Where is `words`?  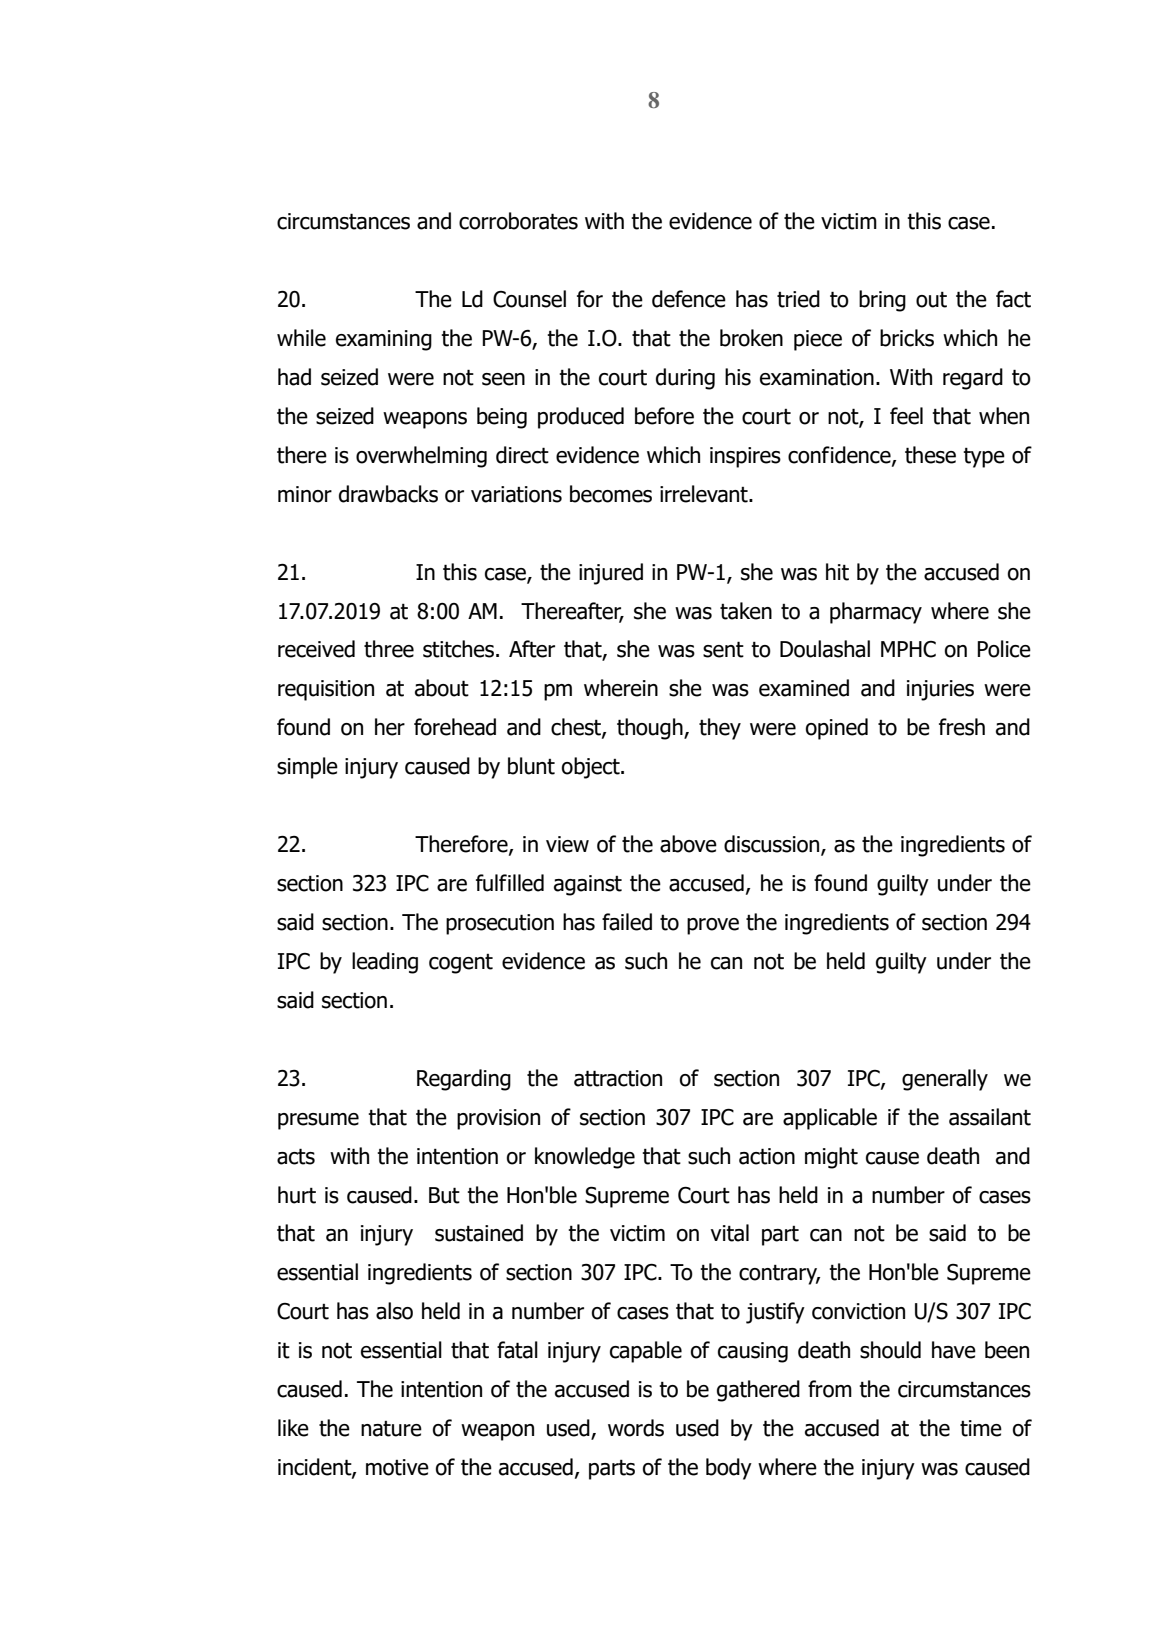
words is located at coordinates (636, 1428).
